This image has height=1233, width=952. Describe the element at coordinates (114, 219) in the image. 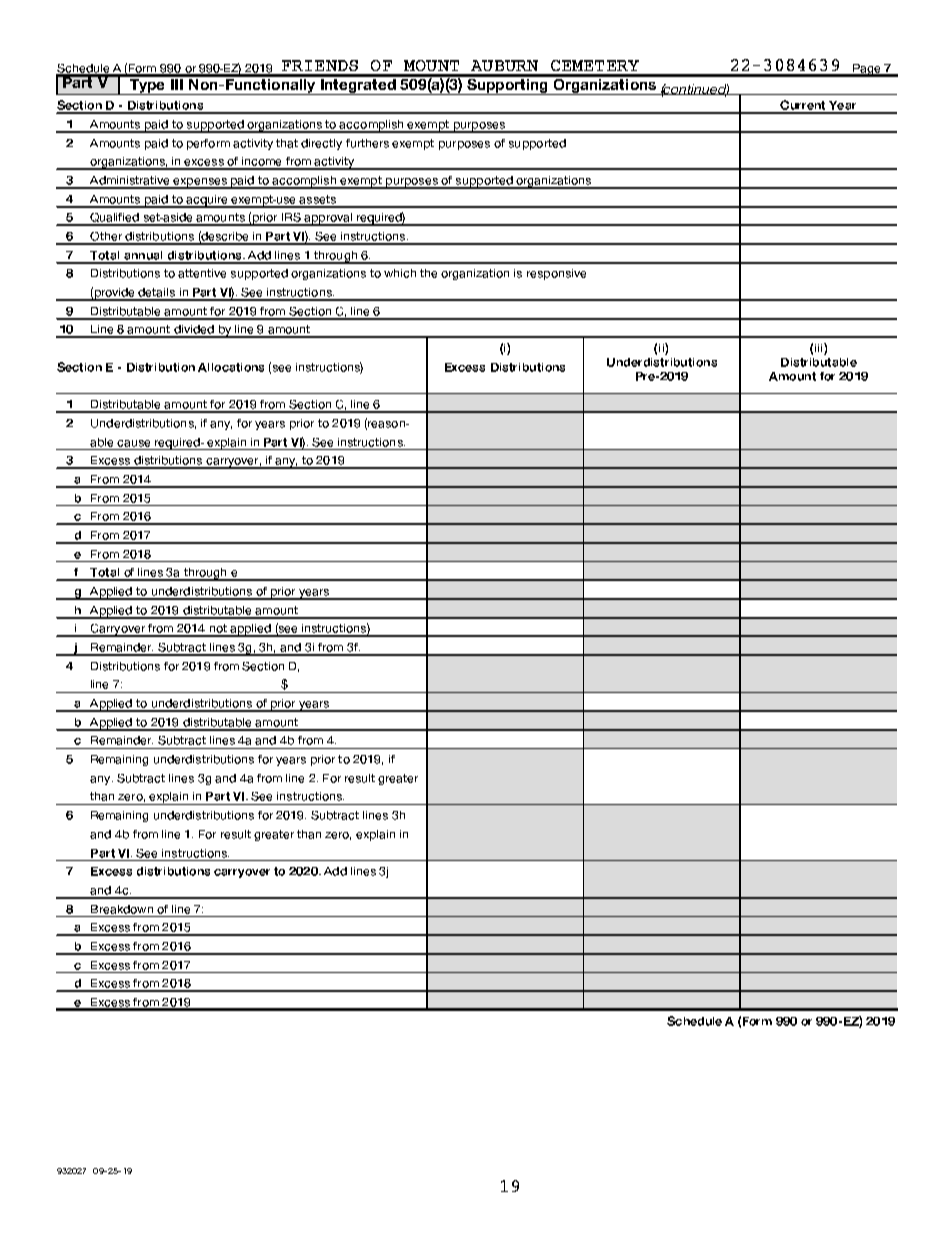

I see `Qualified` at that location.
